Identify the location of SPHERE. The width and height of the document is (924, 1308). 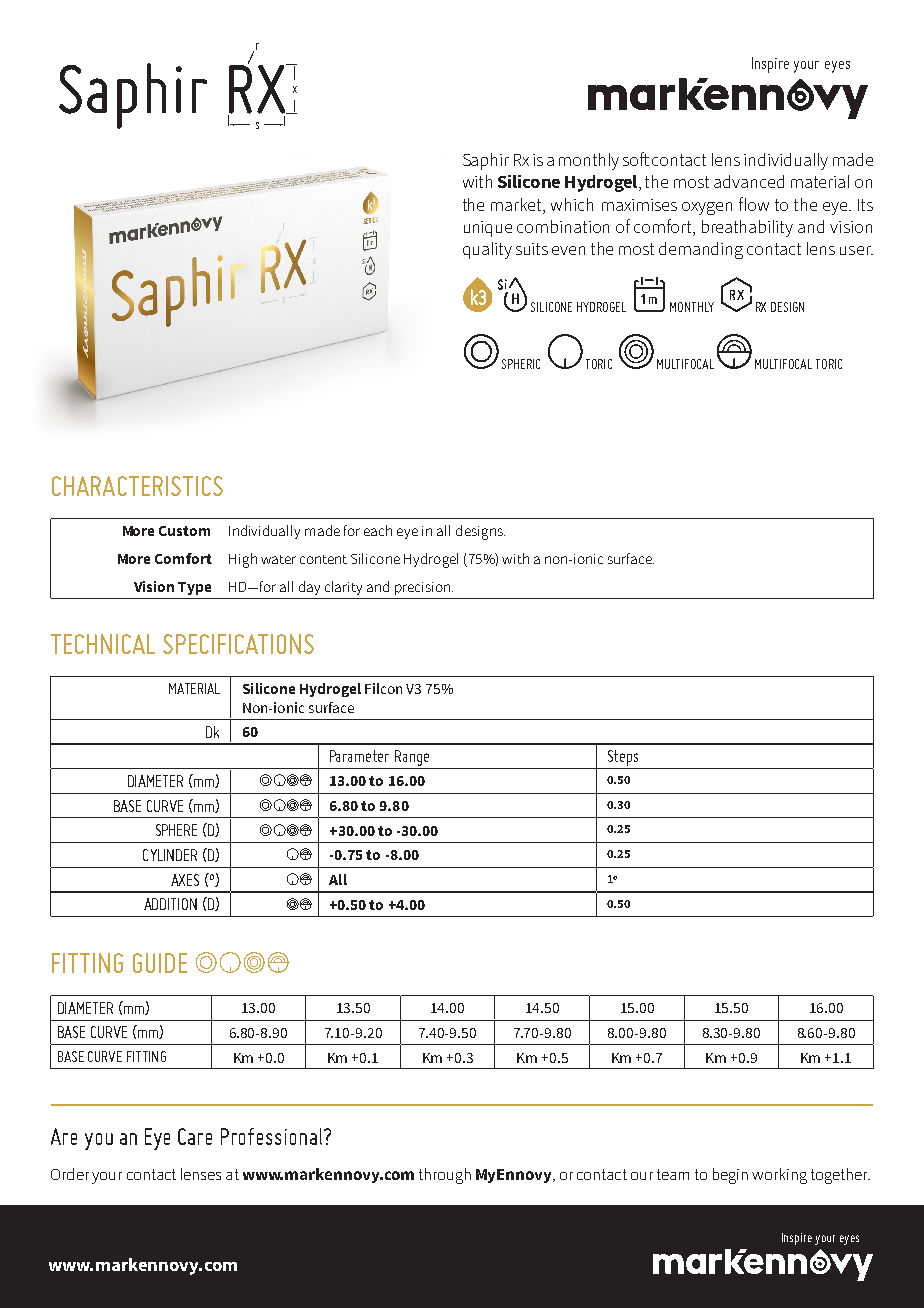
(176, 830).
